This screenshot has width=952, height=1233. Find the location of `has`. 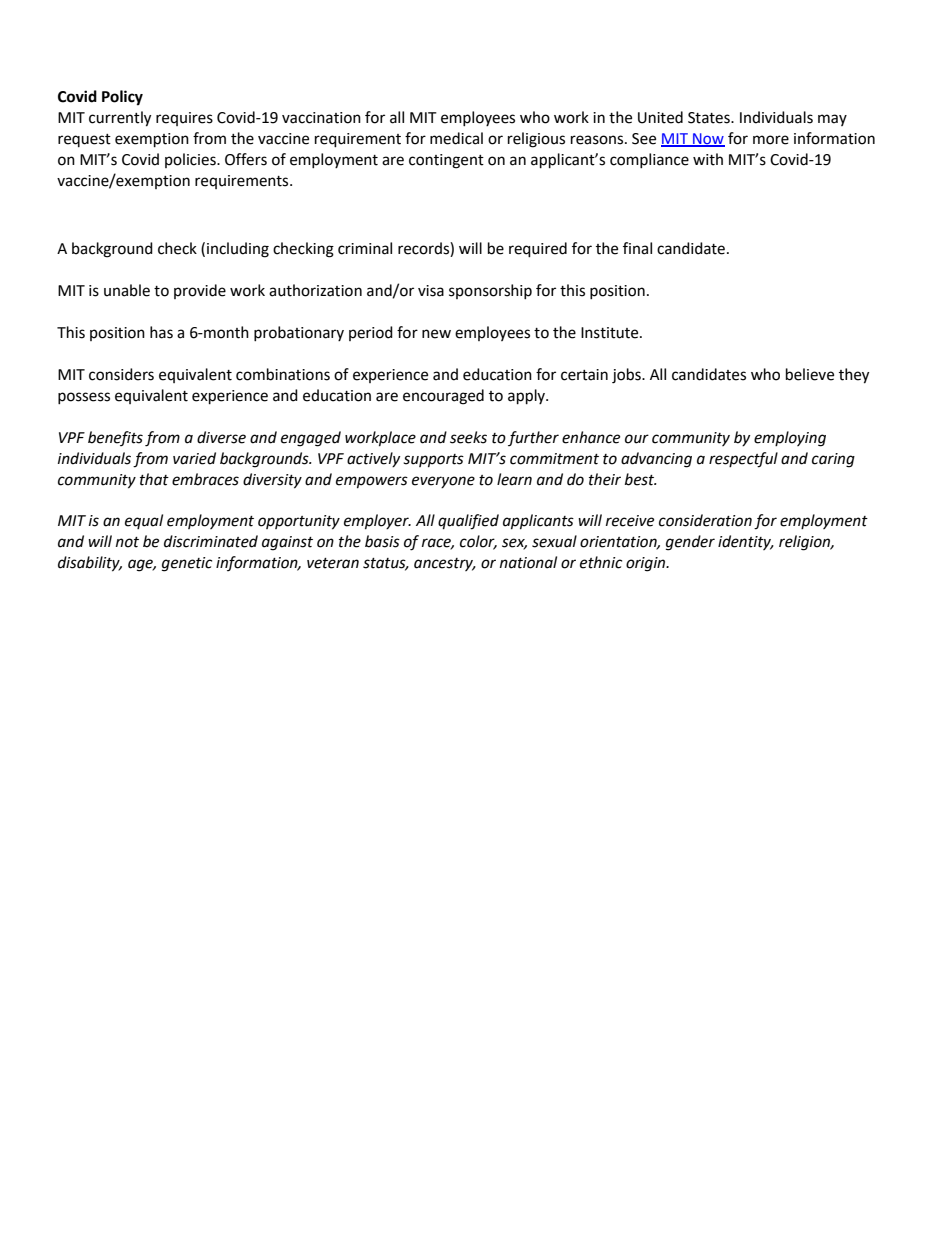

has is located at coordinates (161, 332).
